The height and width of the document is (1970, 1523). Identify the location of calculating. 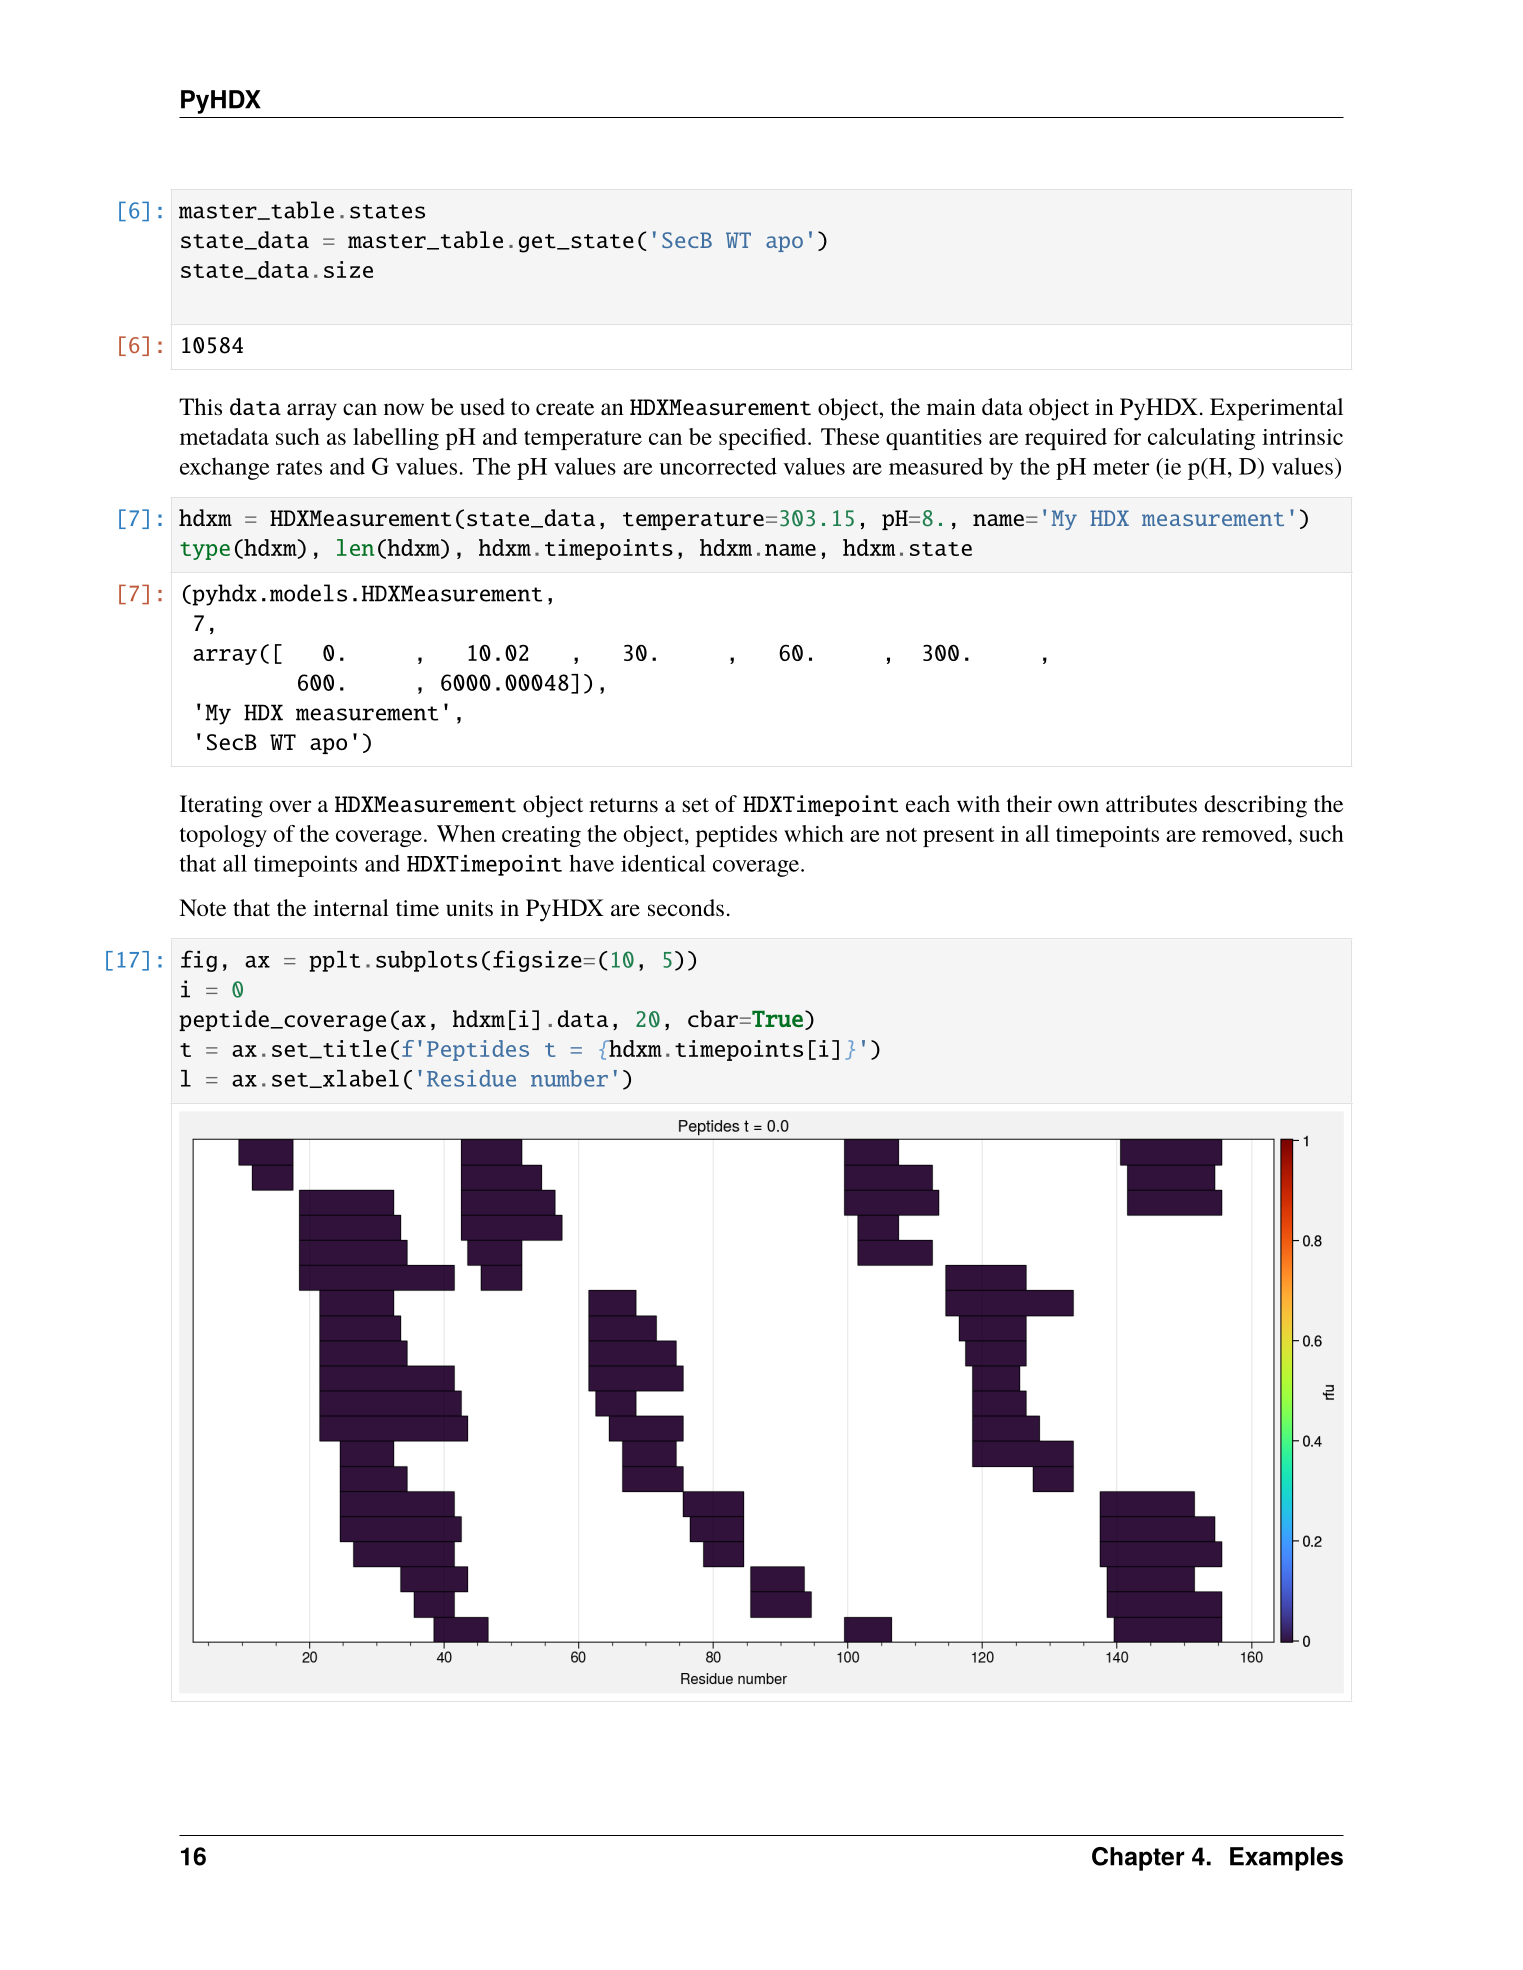
(1201, 439).
